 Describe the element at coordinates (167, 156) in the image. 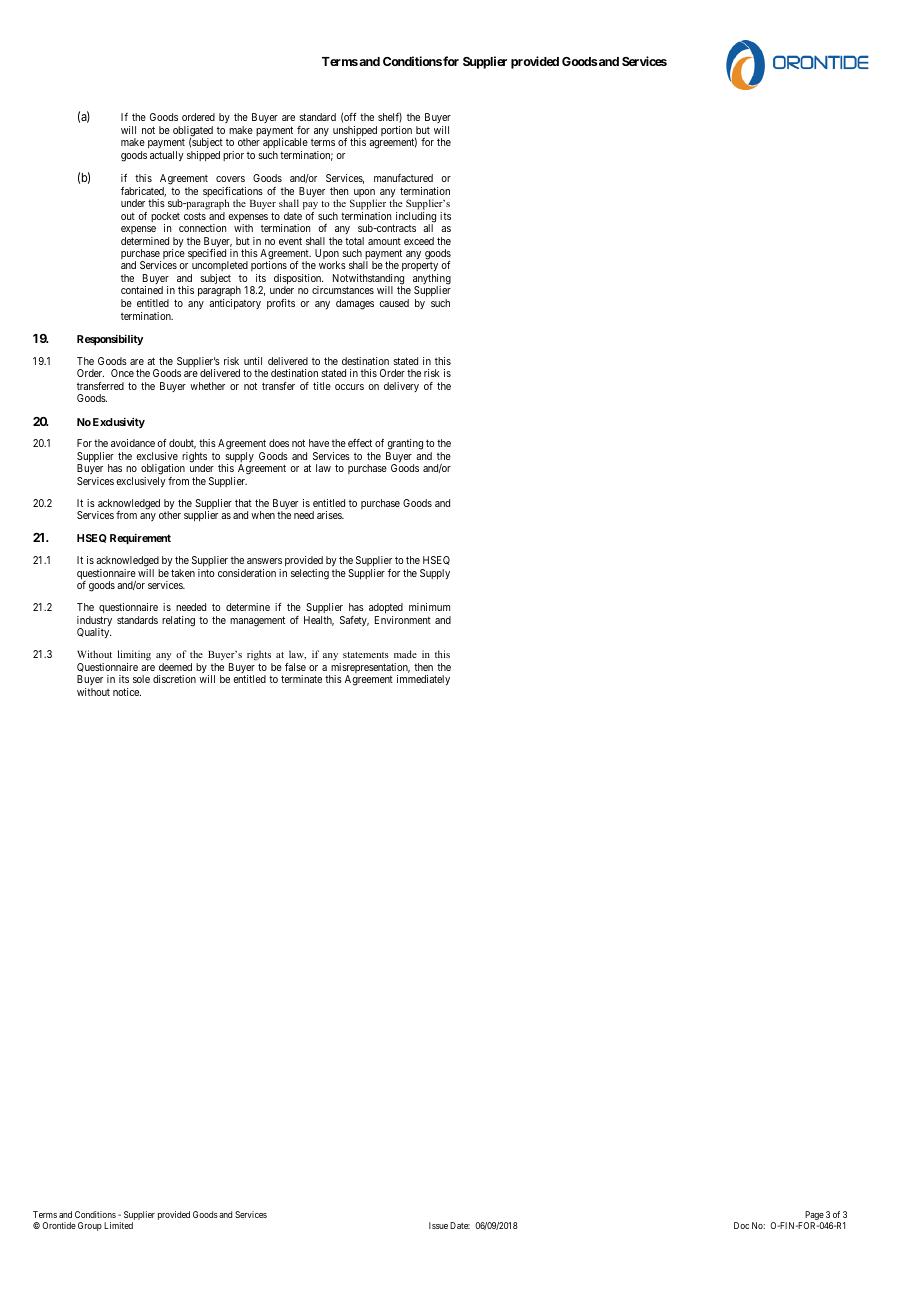

I see `actually` at that location.
